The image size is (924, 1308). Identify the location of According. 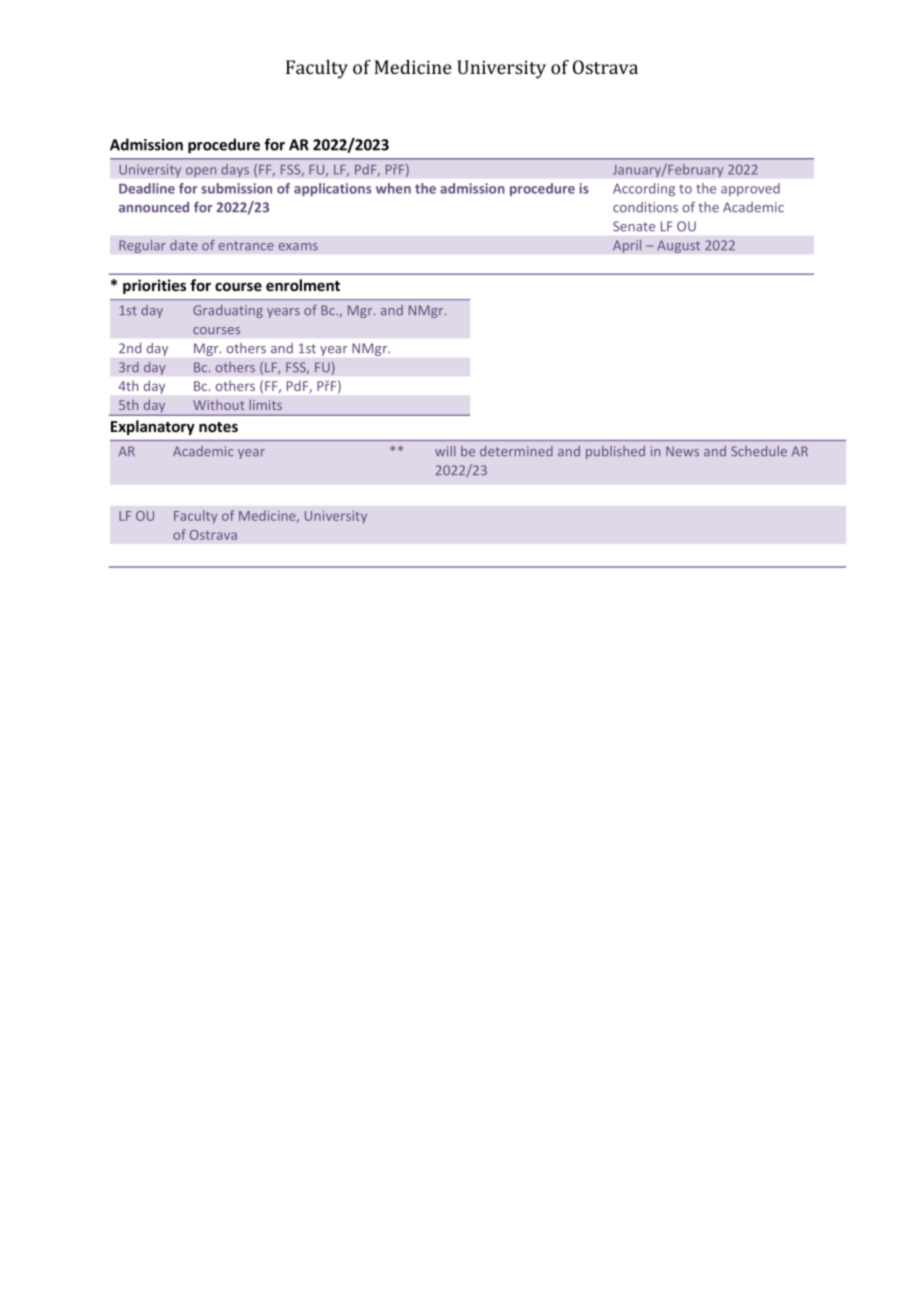
(644, 189).
